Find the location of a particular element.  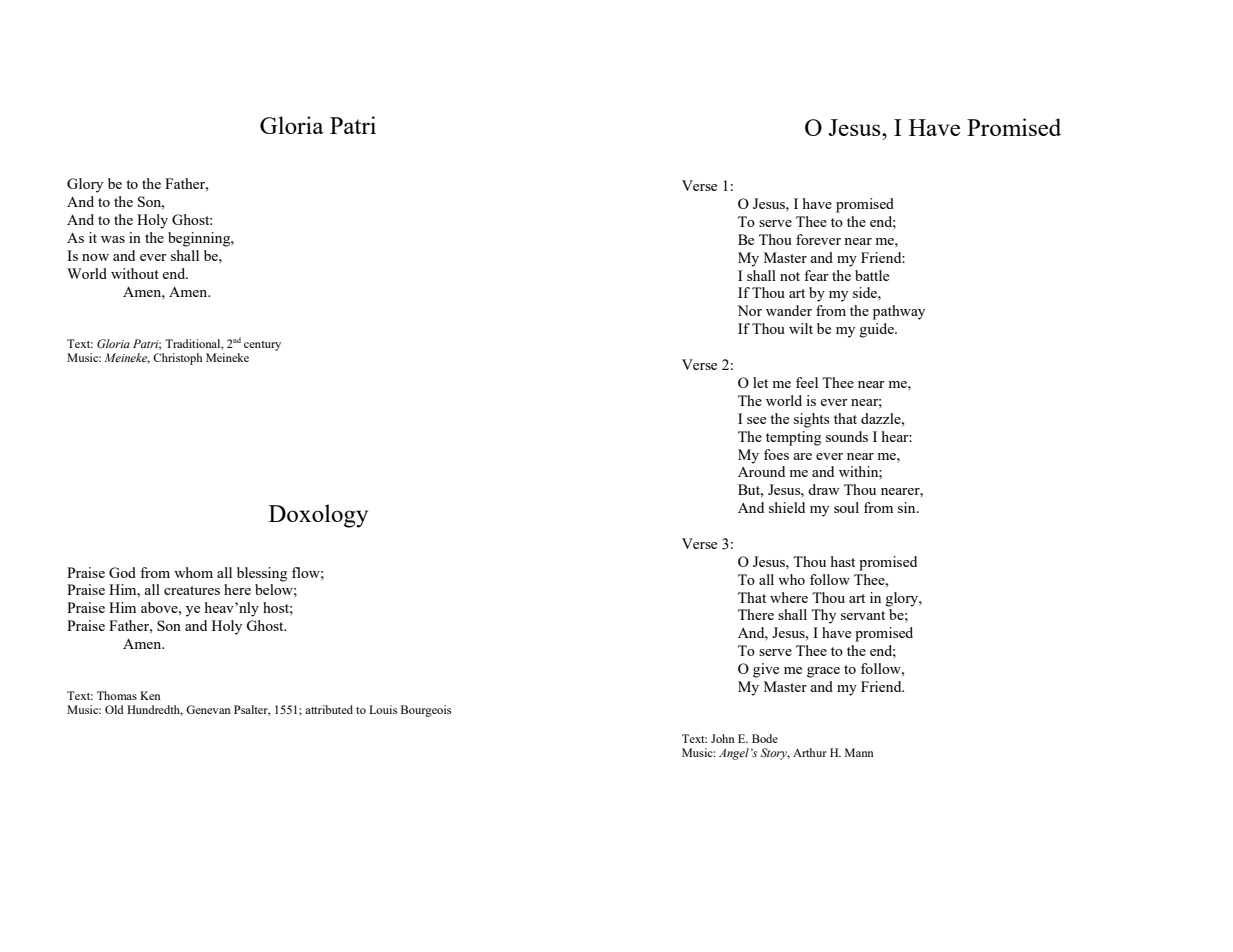

blessing is located at coordinates (262, 574).
